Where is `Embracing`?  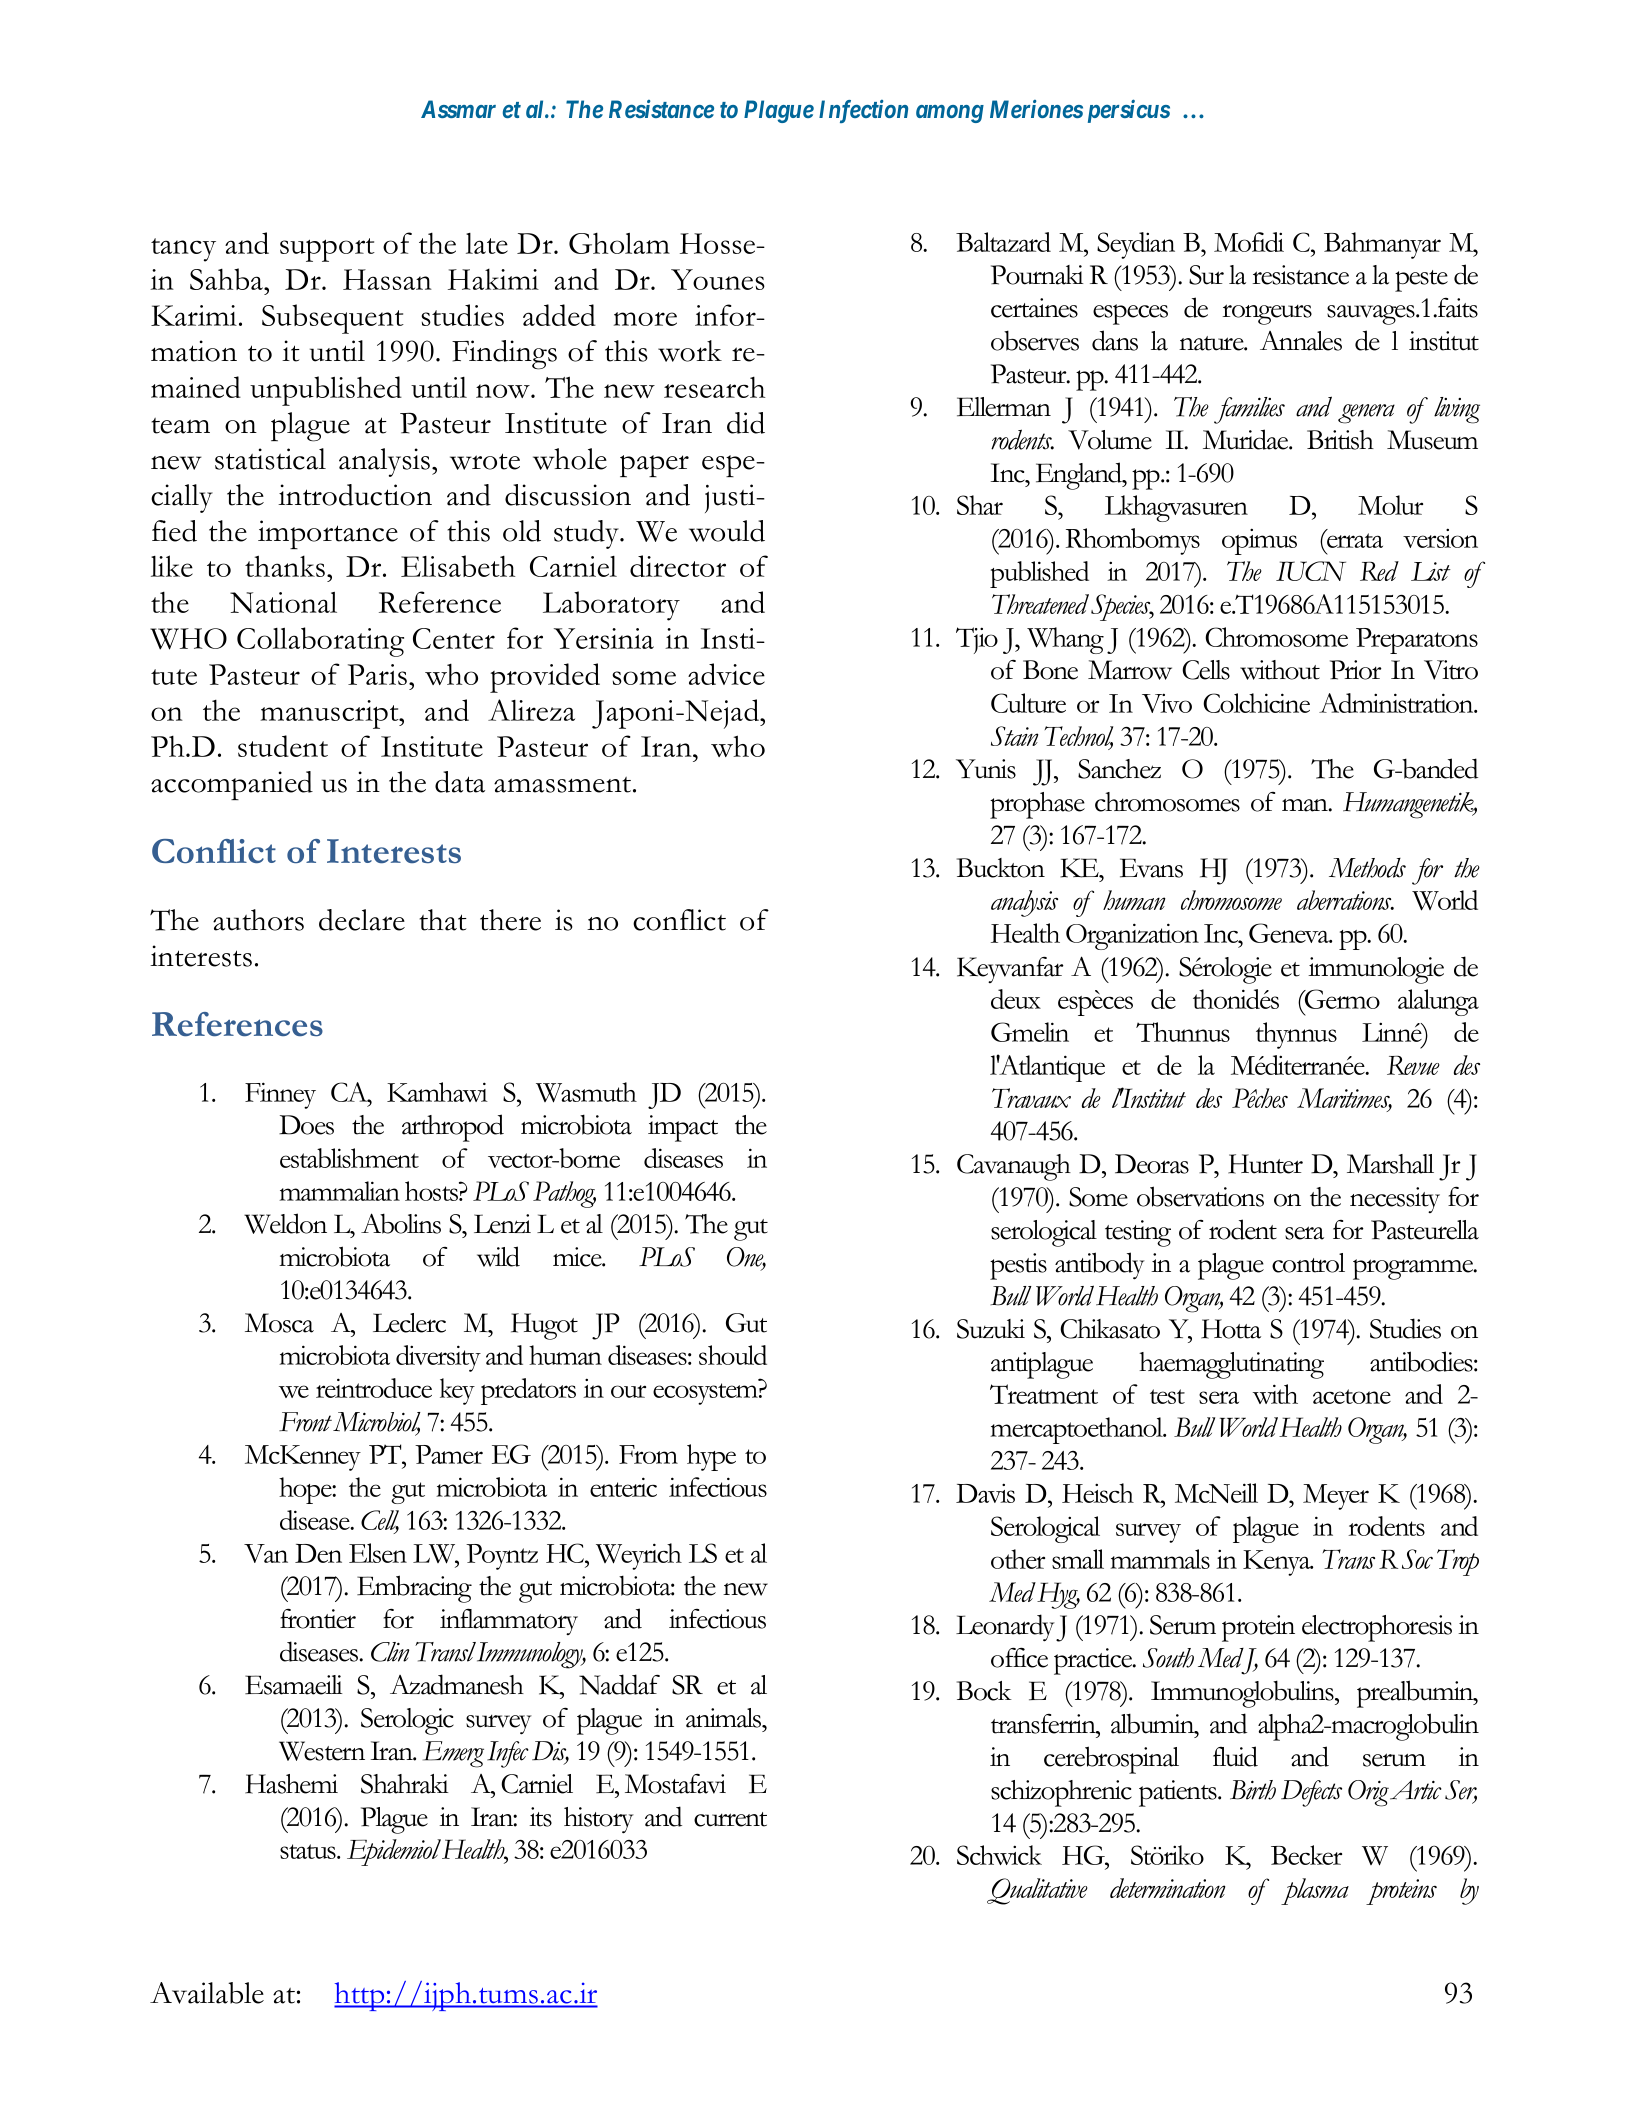 Embracing is located at coordinates (414, 1589).
